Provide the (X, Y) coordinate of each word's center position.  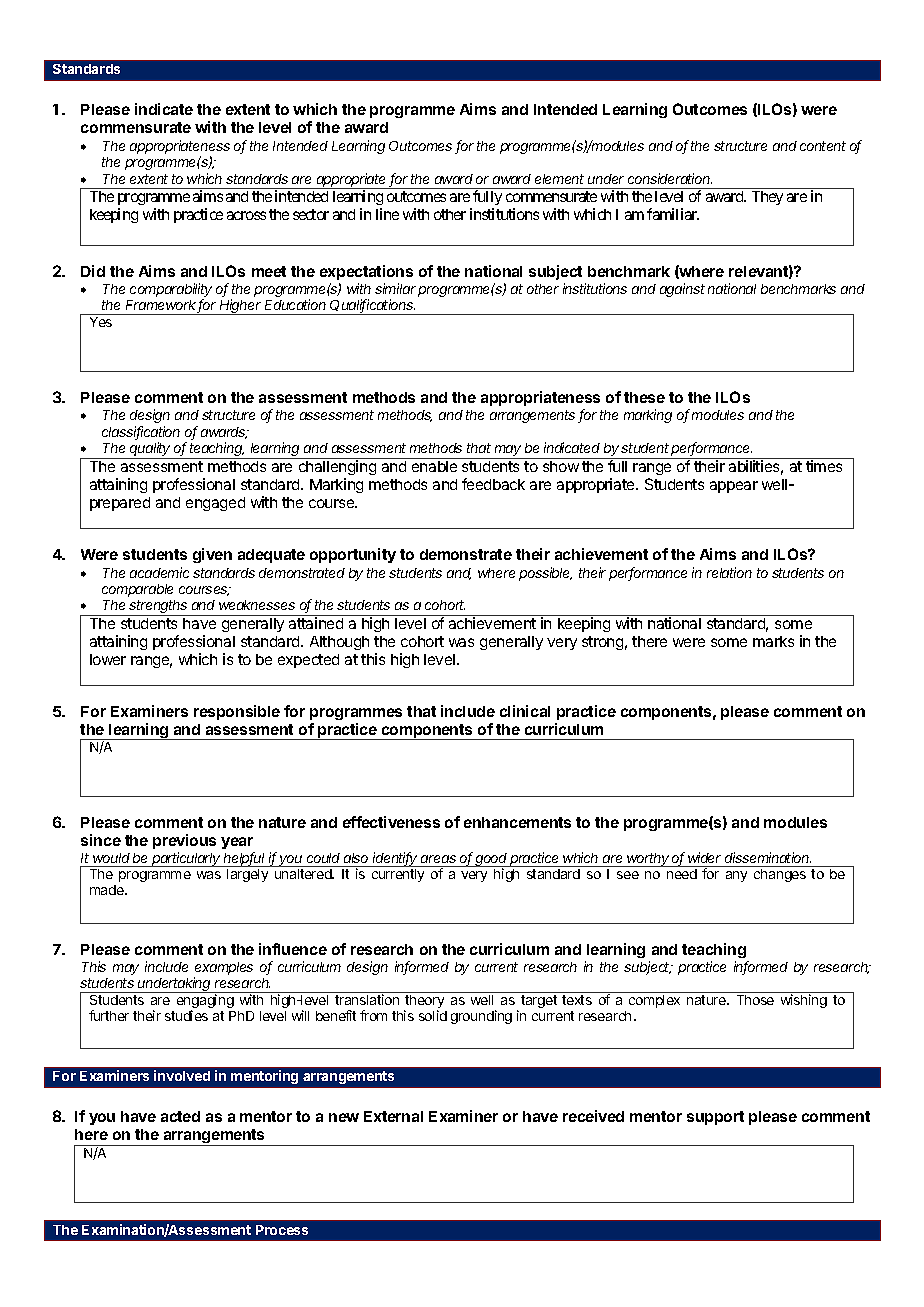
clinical (525, 711)
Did (93, 271)
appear (734, 487)
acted (180, 1116)
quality (151, 450)
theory (425, 1001)
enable (434, 466)
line (387, 214)
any (736, 876)
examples (223, 970)
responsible (237, 712)
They (767, 198)
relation (729, 572)
